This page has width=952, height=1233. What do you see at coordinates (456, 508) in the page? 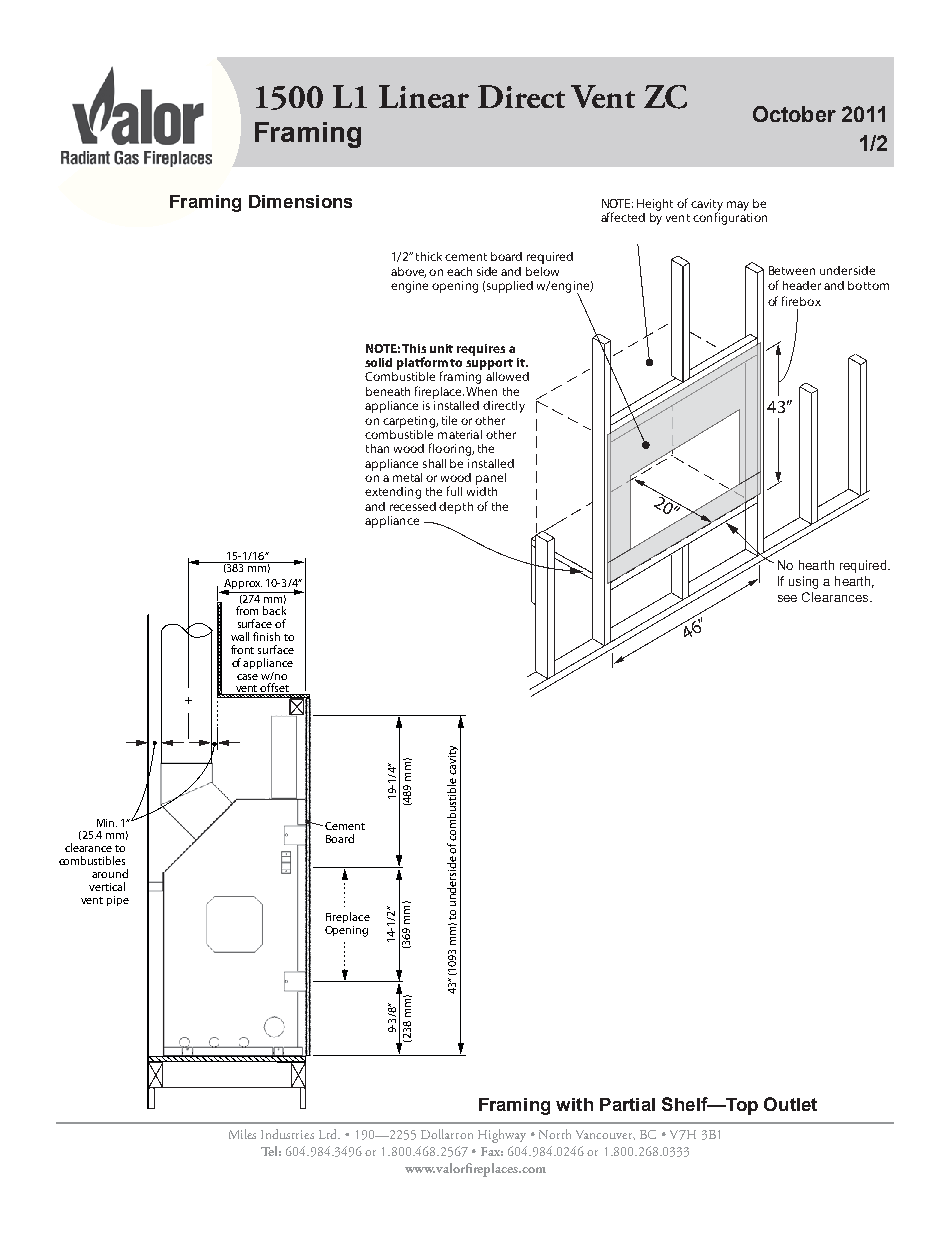
I see `depth` at bounding box center [456, 508].
